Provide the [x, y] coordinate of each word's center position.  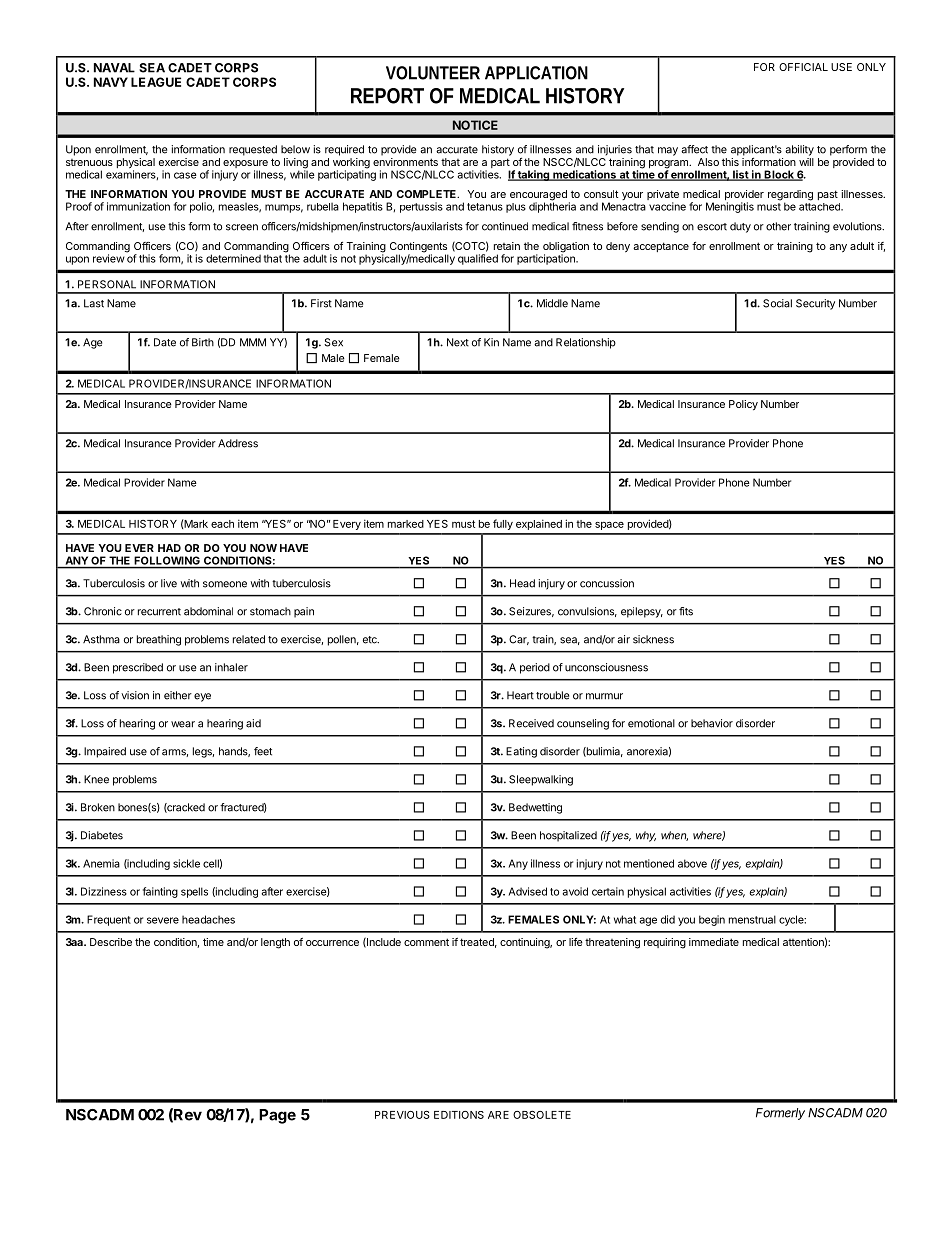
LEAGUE [156, 82]
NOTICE [475, 125]
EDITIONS [459, 1115]
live [169, 583]
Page [277, 1116]
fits [686, 611]
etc [371, 640]
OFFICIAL [803, 67]
